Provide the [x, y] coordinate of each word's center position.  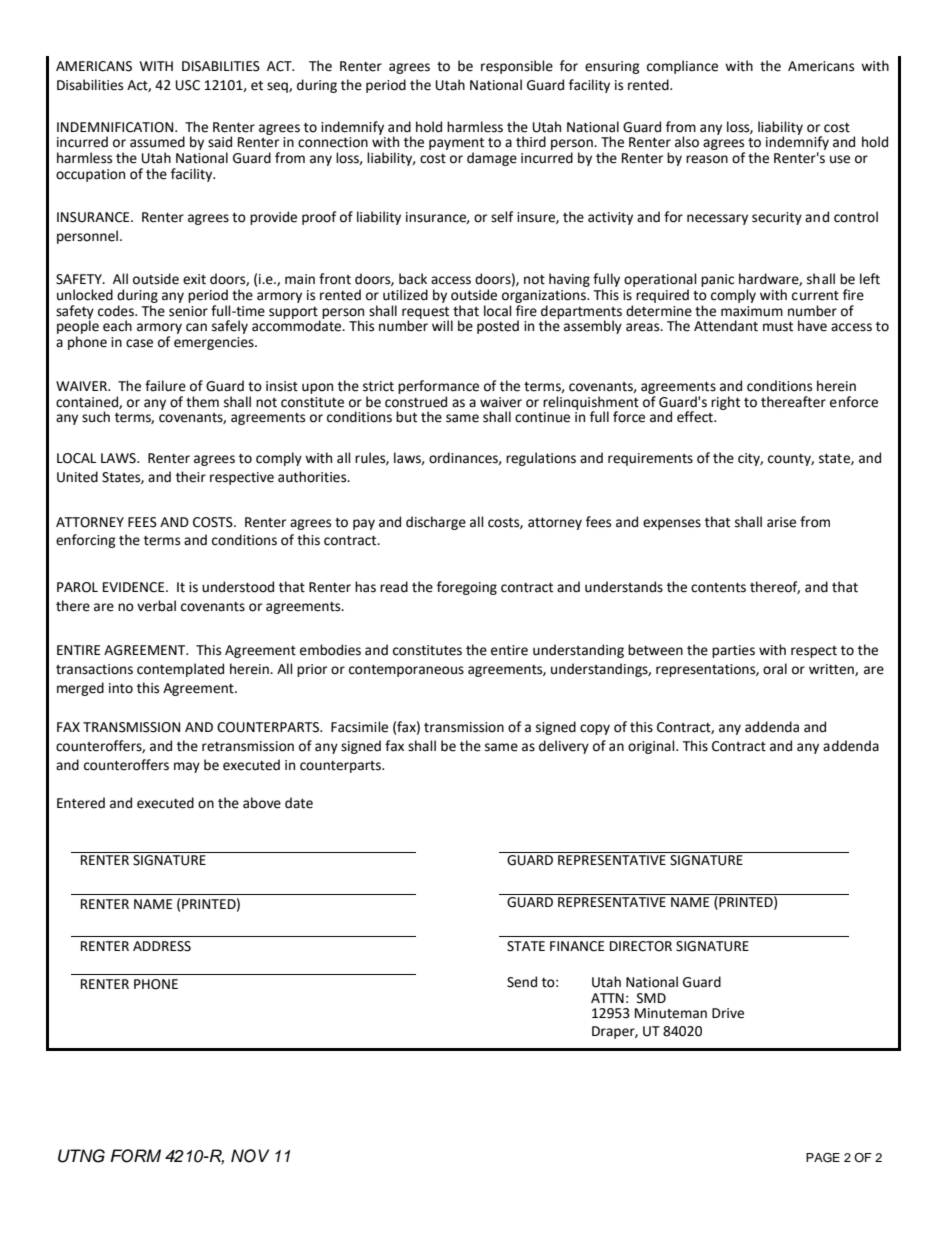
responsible [517, 67]
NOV [250, 1156]
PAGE [823, 1157]
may [187, 767]
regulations [541, 459]
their [191, 477]
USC [188, 85]
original [652, 747]
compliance [682, 67]
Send [522, 982]
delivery [564, 747]
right [725, 403]
